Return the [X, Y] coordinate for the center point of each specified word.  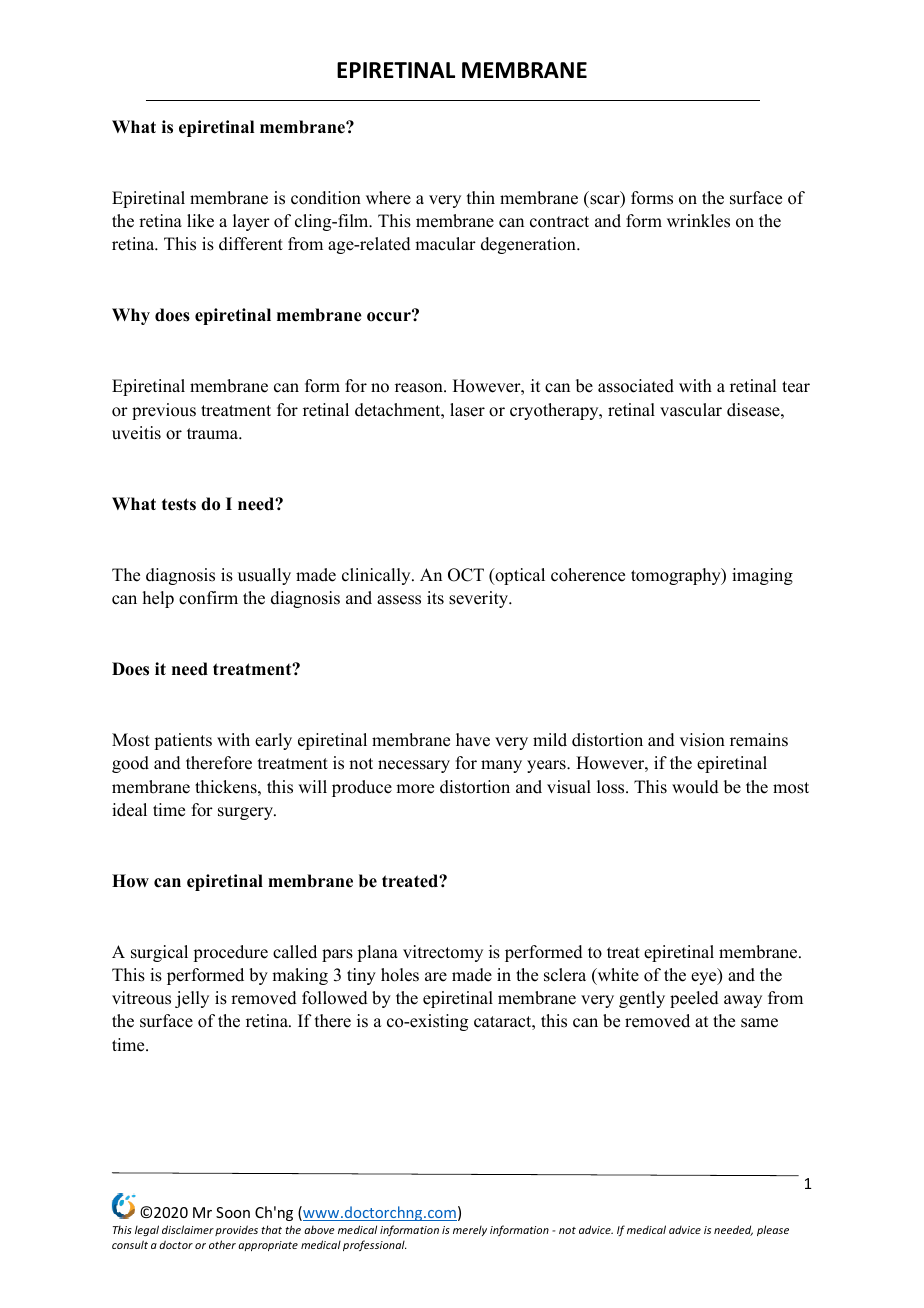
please [773, 1230]
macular [445, 244]
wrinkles [698, 221]
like [200, 221]
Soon [233, 1212]
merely [470, 1231]
